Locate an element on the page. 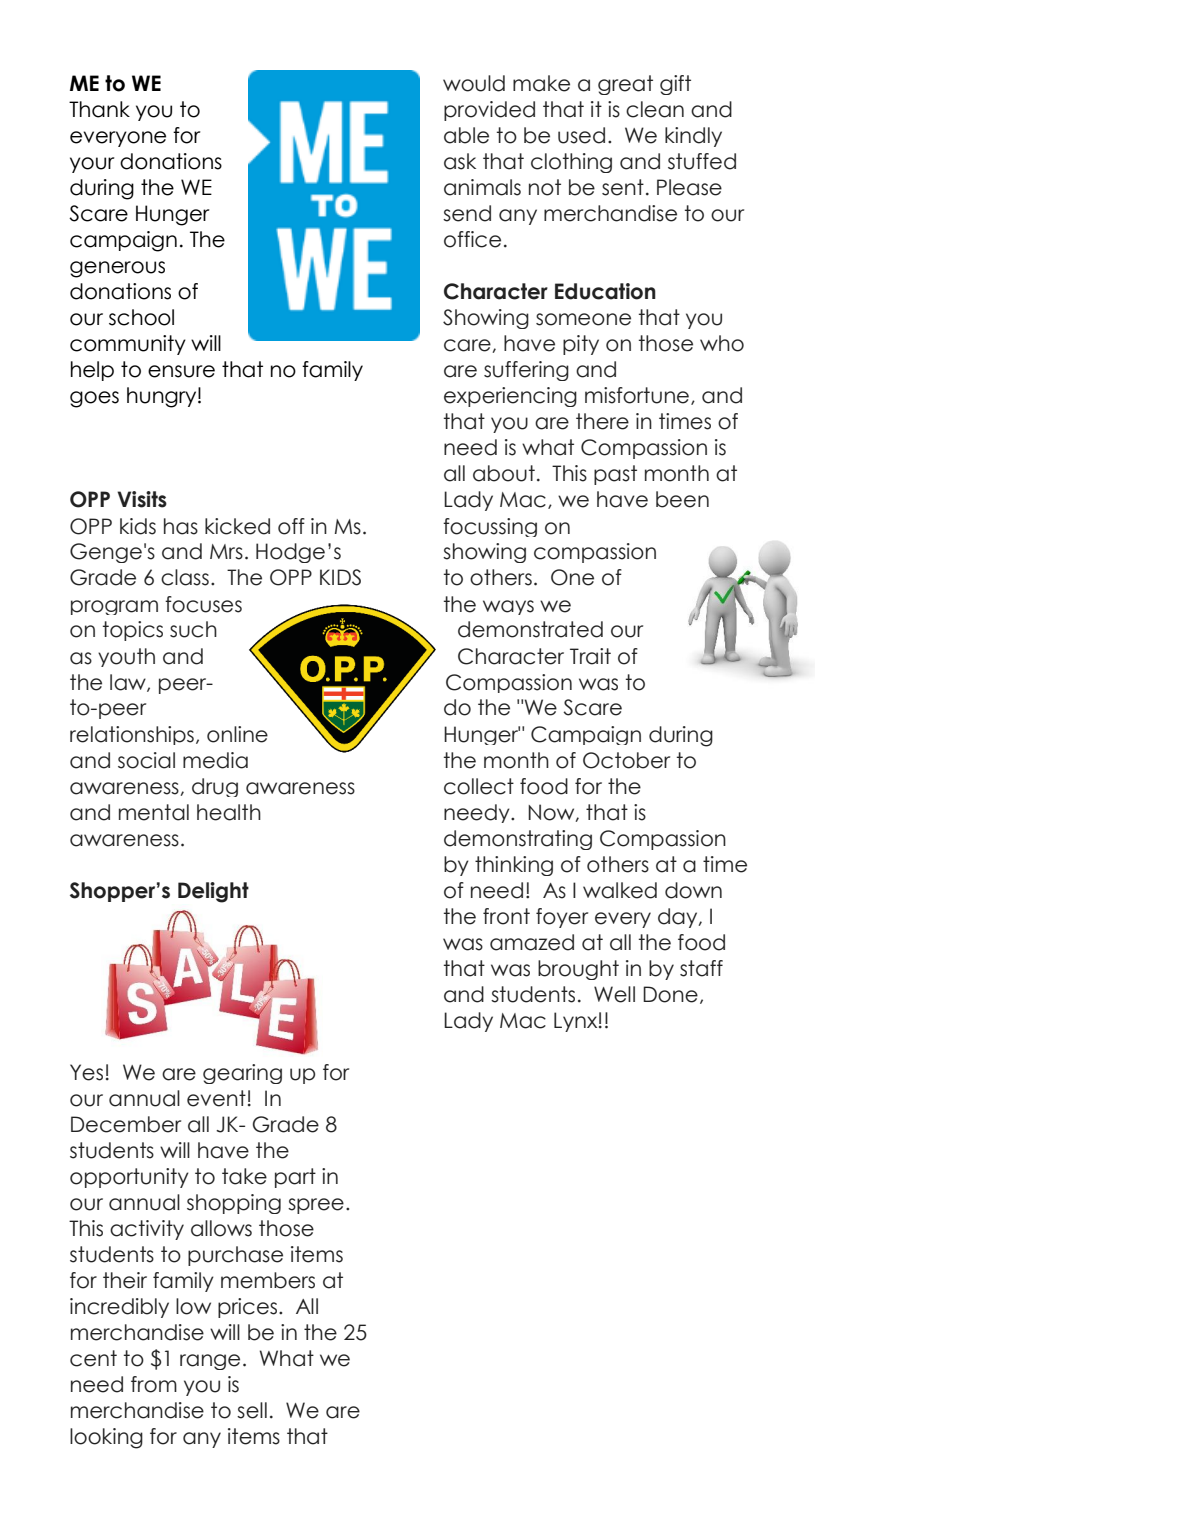  October is located at coordinates (626, 760).
